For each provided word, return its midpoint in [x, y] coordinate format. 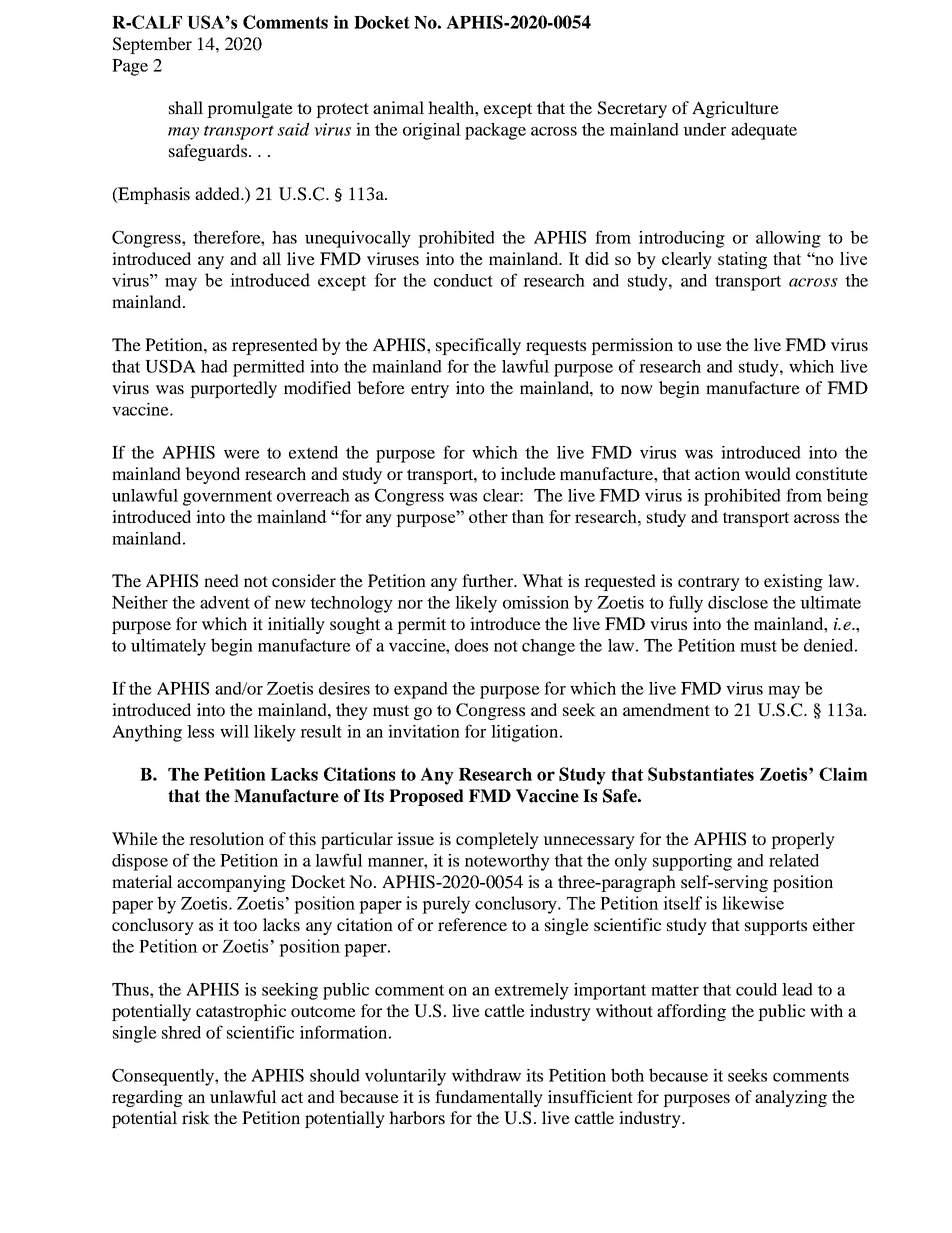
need [221, 580]
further [489, 580]
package [495, 131]
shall [186, 107]
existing [793, 582]
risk [196, 1117]
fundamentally [489, 1098]
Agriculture [735, 109]
